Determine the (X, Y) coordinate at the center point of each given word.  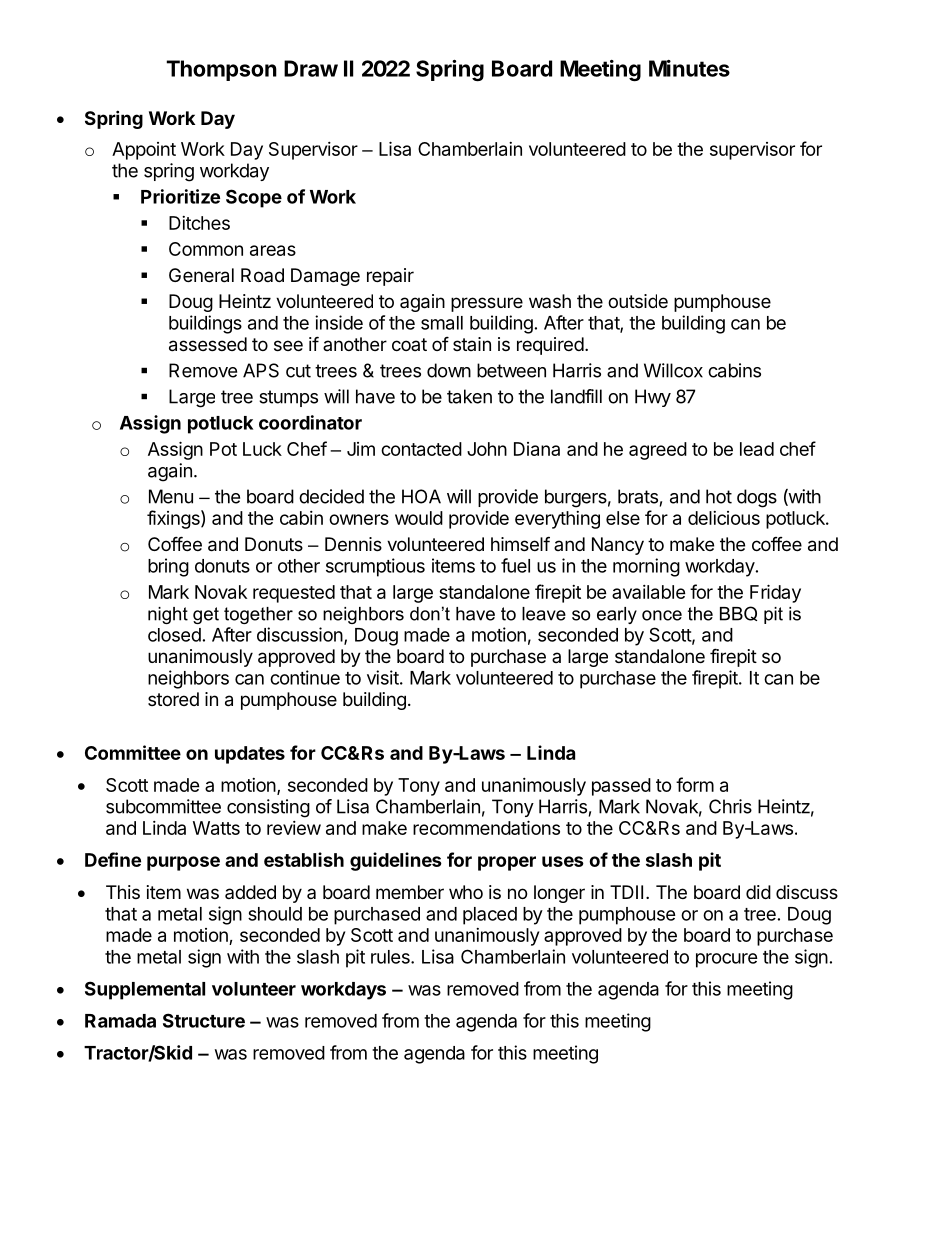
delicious (724, 518)
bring (168, 567)
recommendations (486, 827)
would (419, 518)
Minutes (689, 68)
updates (250, 755)
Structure (204, 1020)
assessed (208, 344)
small (442, 323)
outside (638, 301)
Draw (311, 68)
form (695, 784)
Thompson (221, 70)
